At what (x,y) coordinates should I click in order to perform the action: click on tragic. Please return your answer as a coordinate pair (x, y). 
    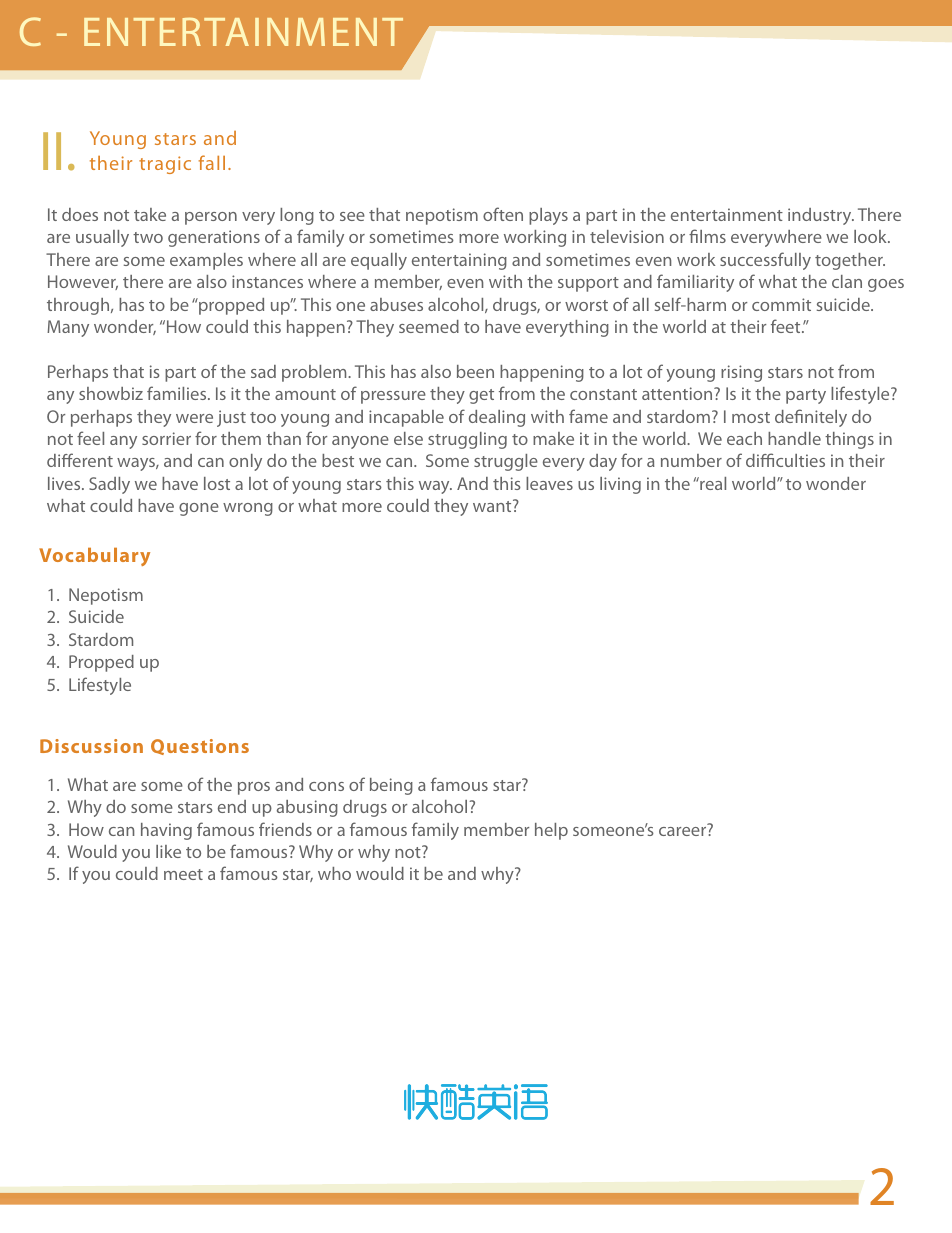
    Looking at the image, I should click on (165, 165).
